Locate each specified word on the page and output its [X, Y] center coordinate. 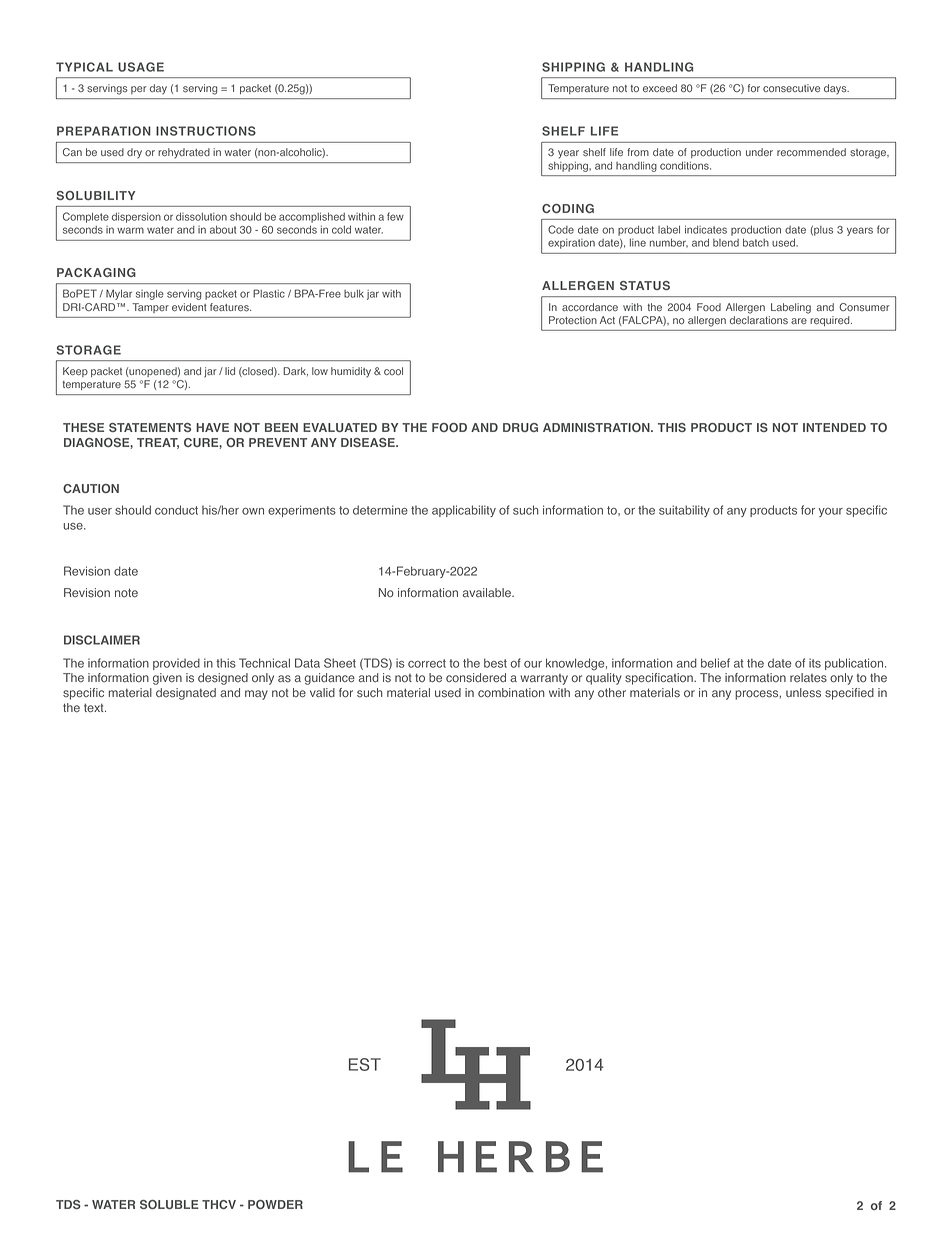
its [815, 663]
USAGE [141, 67]
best [495, 663]
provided [176, 664]
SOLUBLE [169, 1204]
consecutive [791, 88]
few [395, 216]
